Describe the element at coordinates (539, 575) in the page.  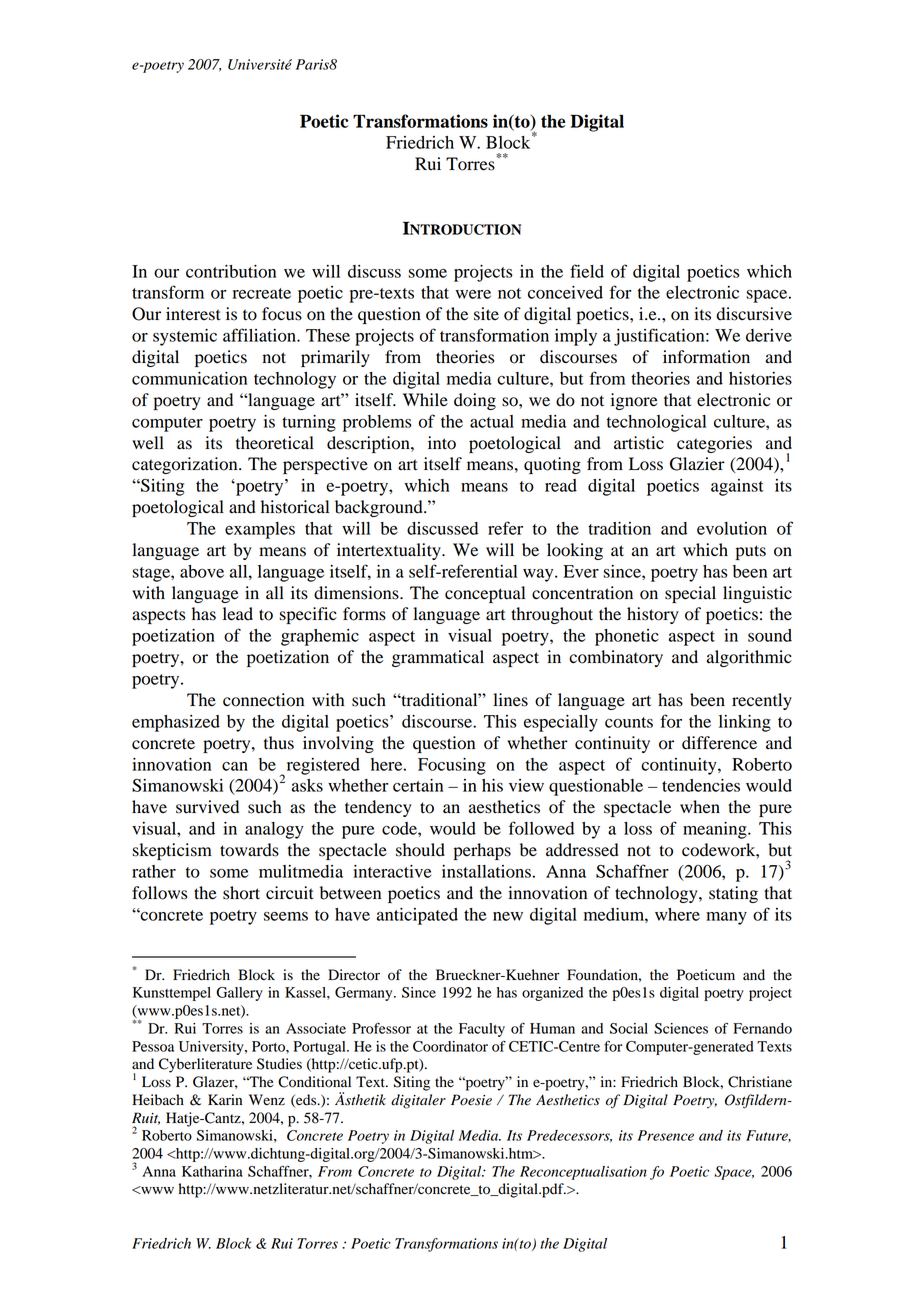
I see `way` at that location.
